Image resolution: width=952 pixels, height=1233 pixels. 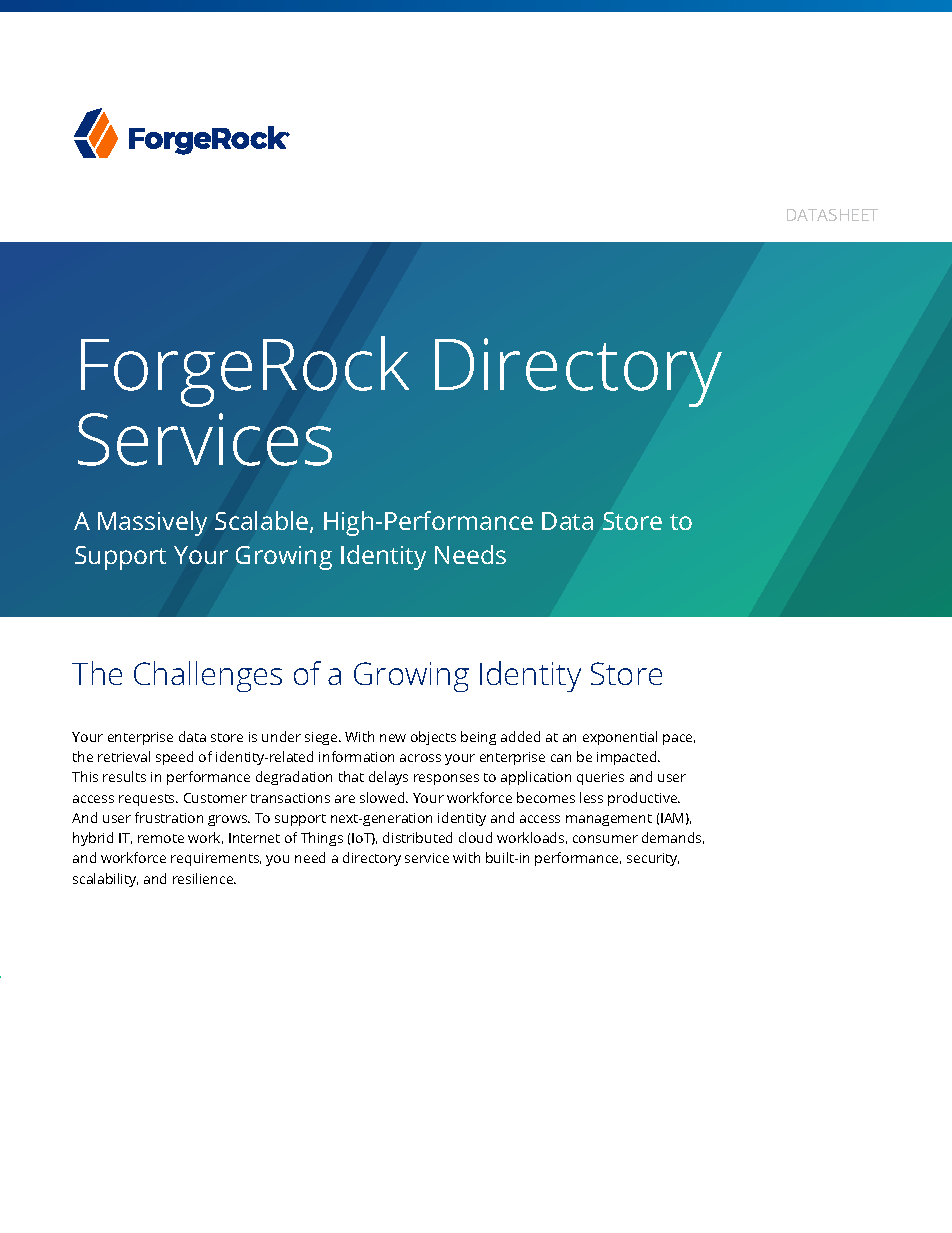 I want to click on exponential, so click(x=620, y=738).
